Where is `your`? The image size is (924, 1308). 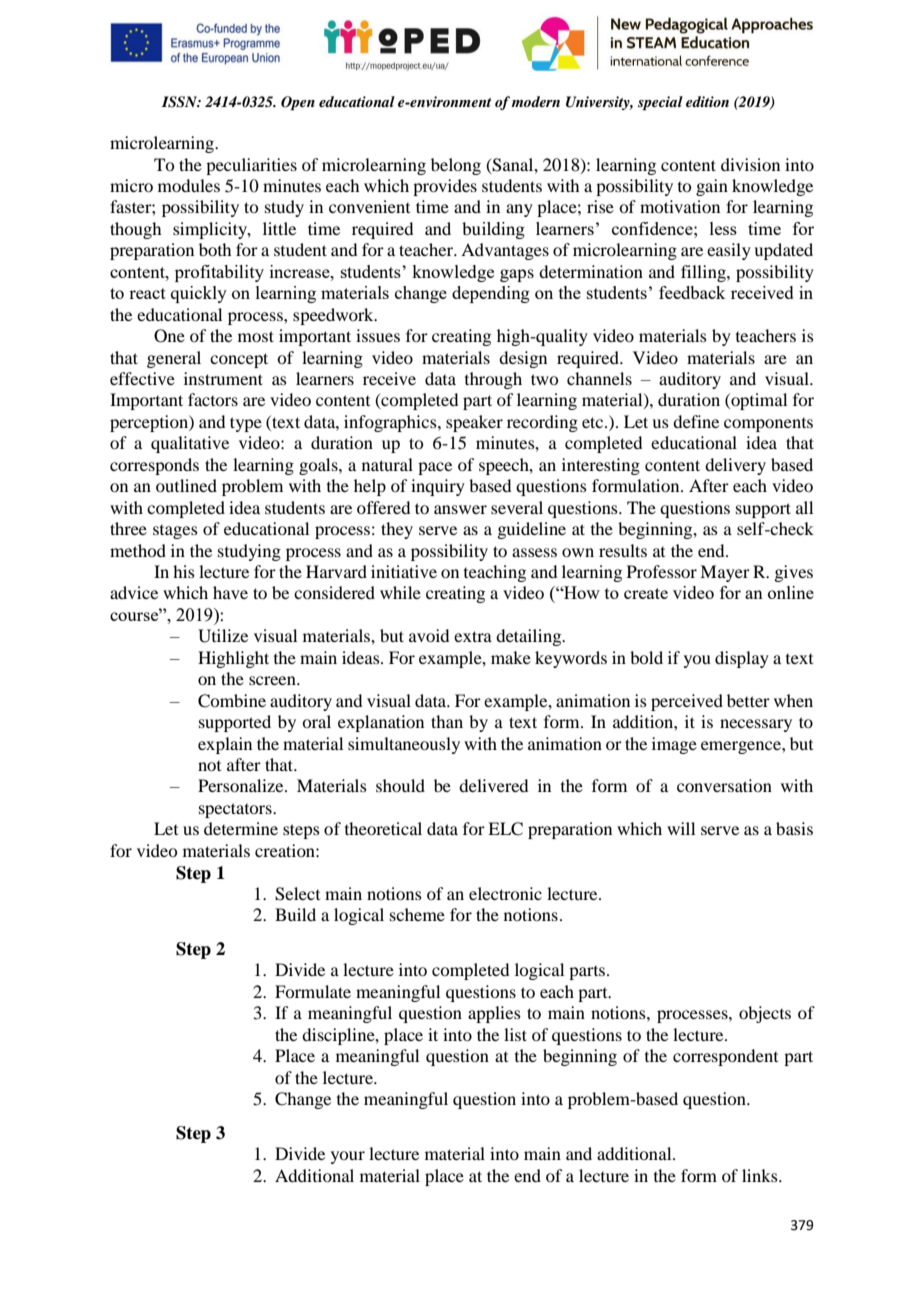 your is located at coordinates (348, 1157).
